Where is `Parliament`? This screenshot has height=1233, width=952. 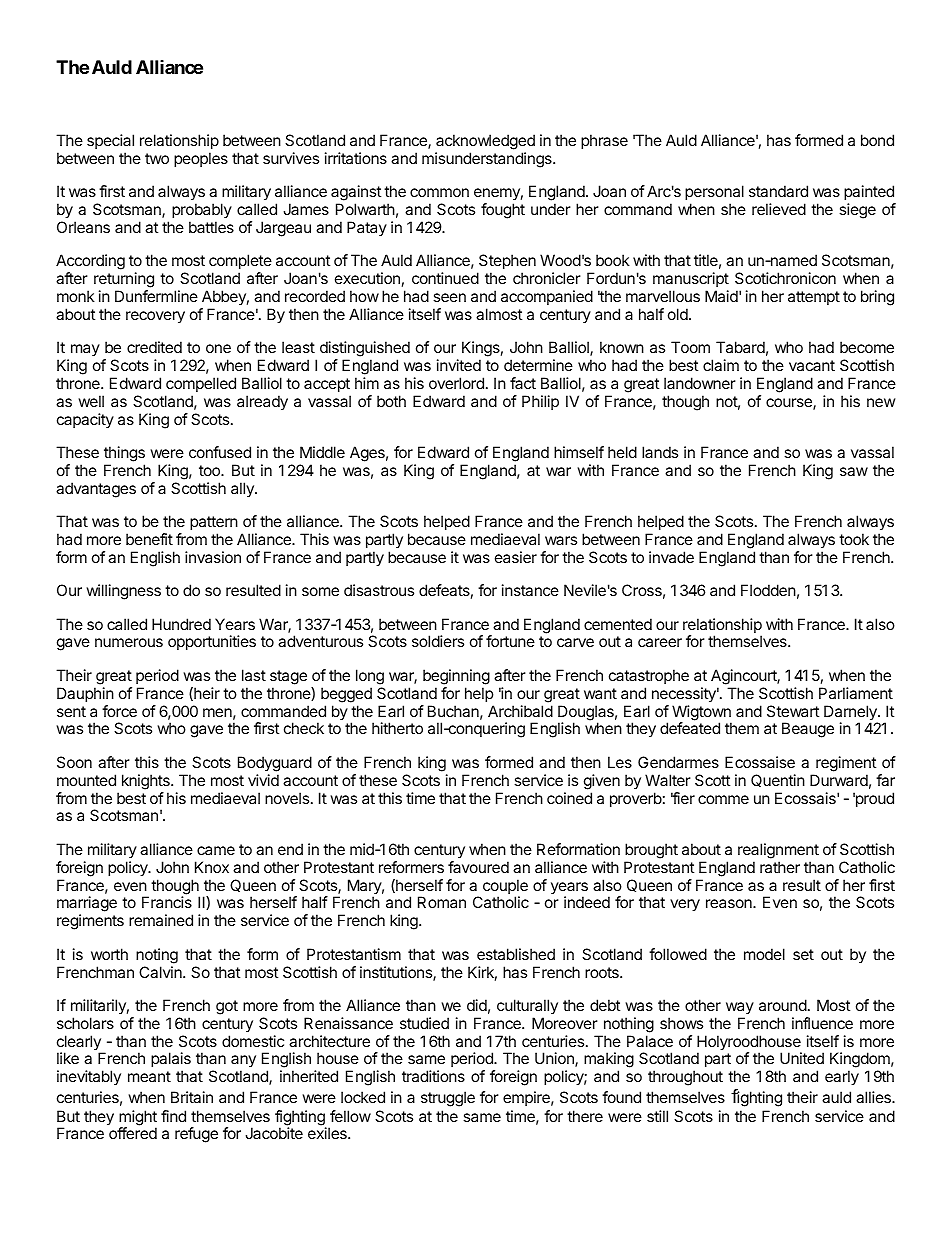 Parliament is located at coordinates (856, 693).
